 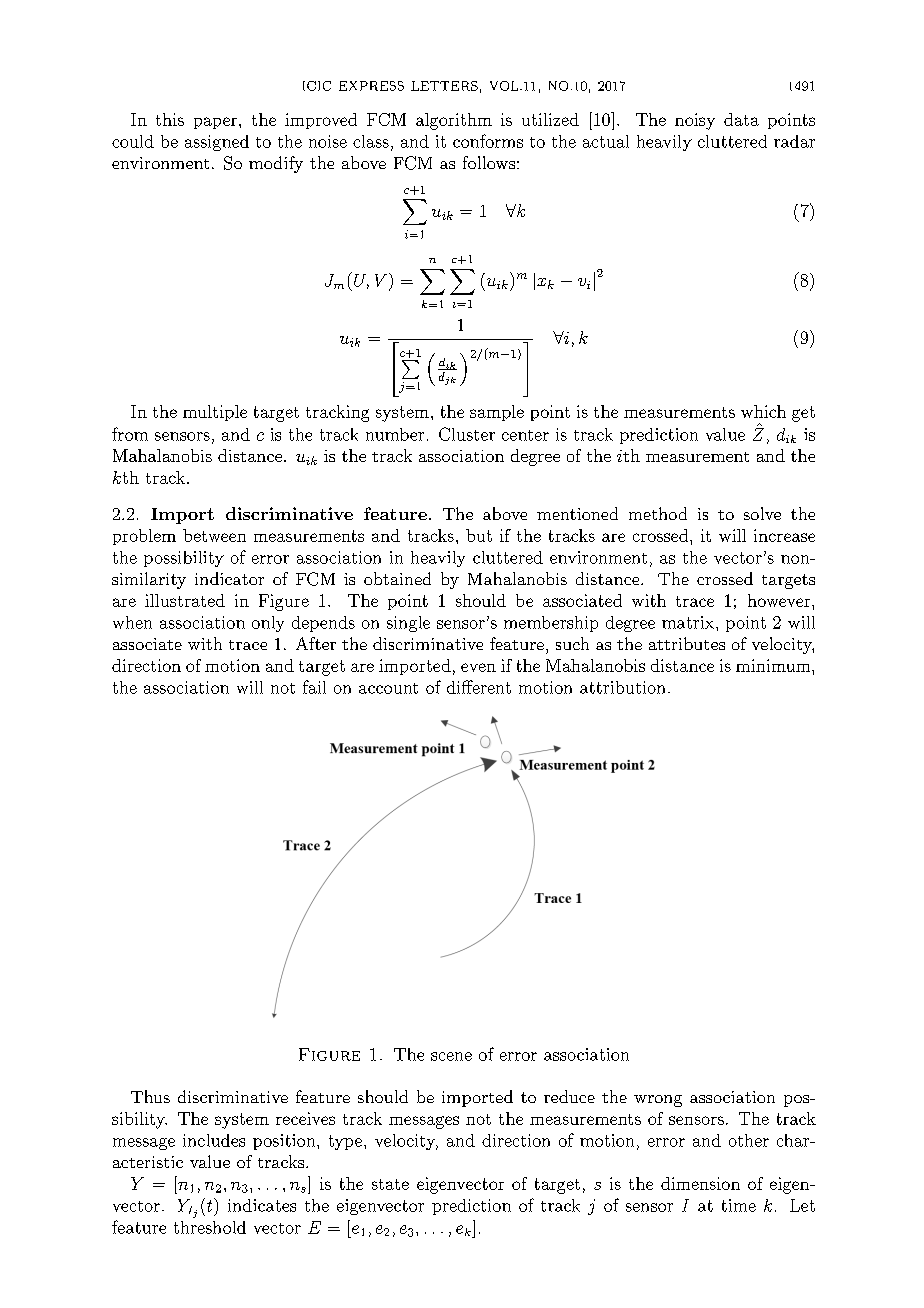 I want to click on algorithm, so click(x=454, y=121).
